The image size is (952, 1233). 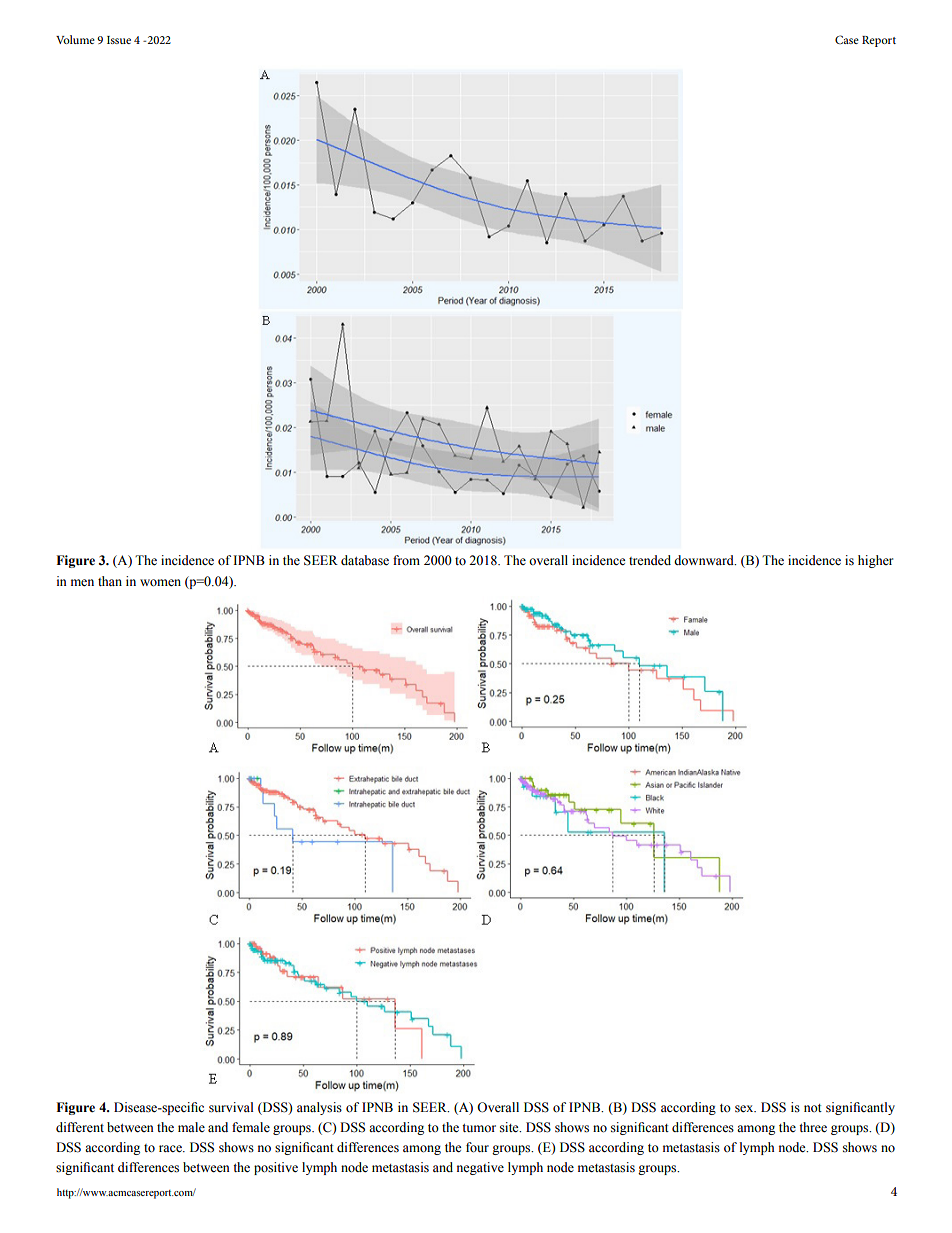 I want to click on downward, so click(x=705, y=560).
